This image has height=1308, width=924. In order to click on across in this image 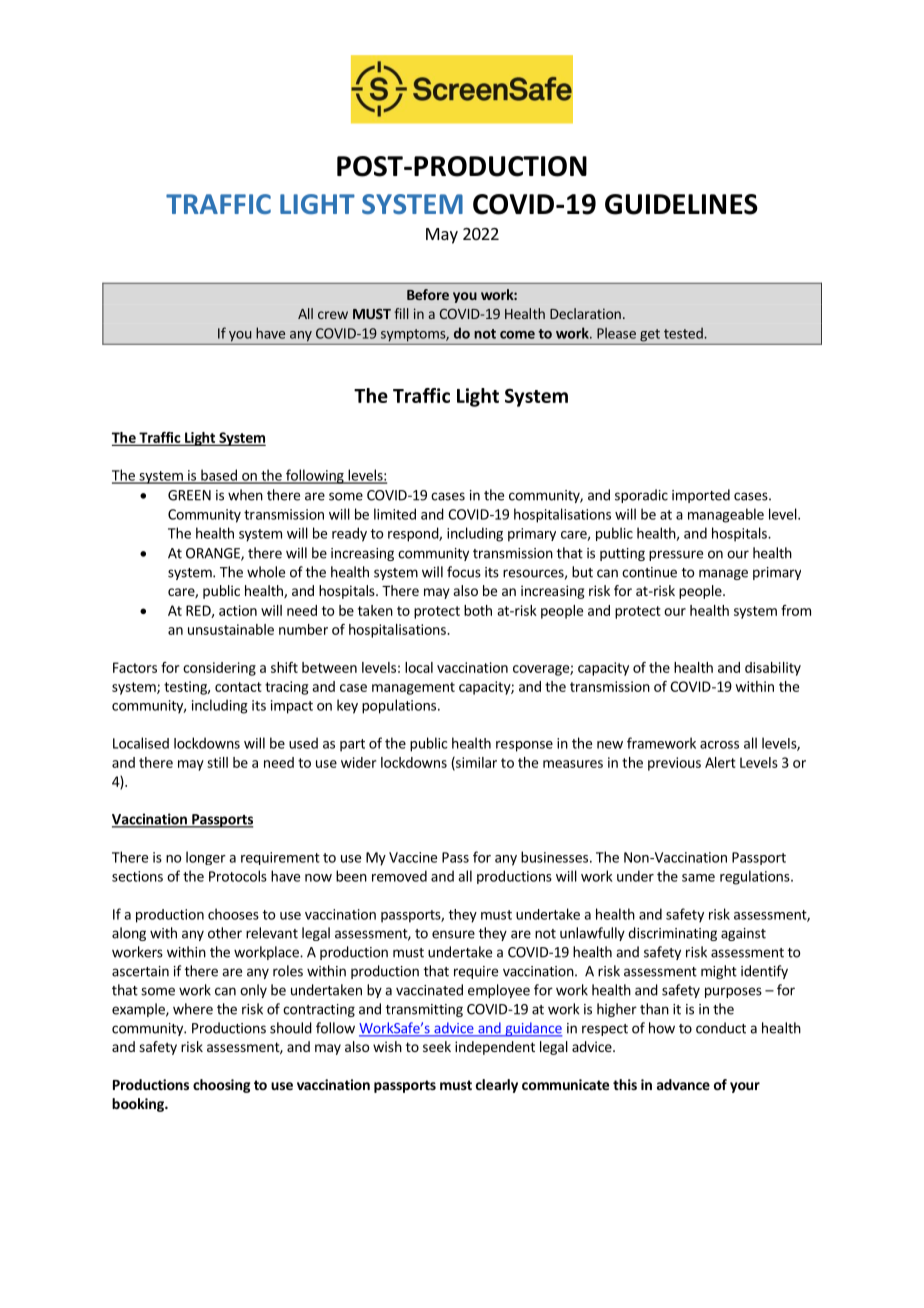, I will do `click(719, 745)`.
